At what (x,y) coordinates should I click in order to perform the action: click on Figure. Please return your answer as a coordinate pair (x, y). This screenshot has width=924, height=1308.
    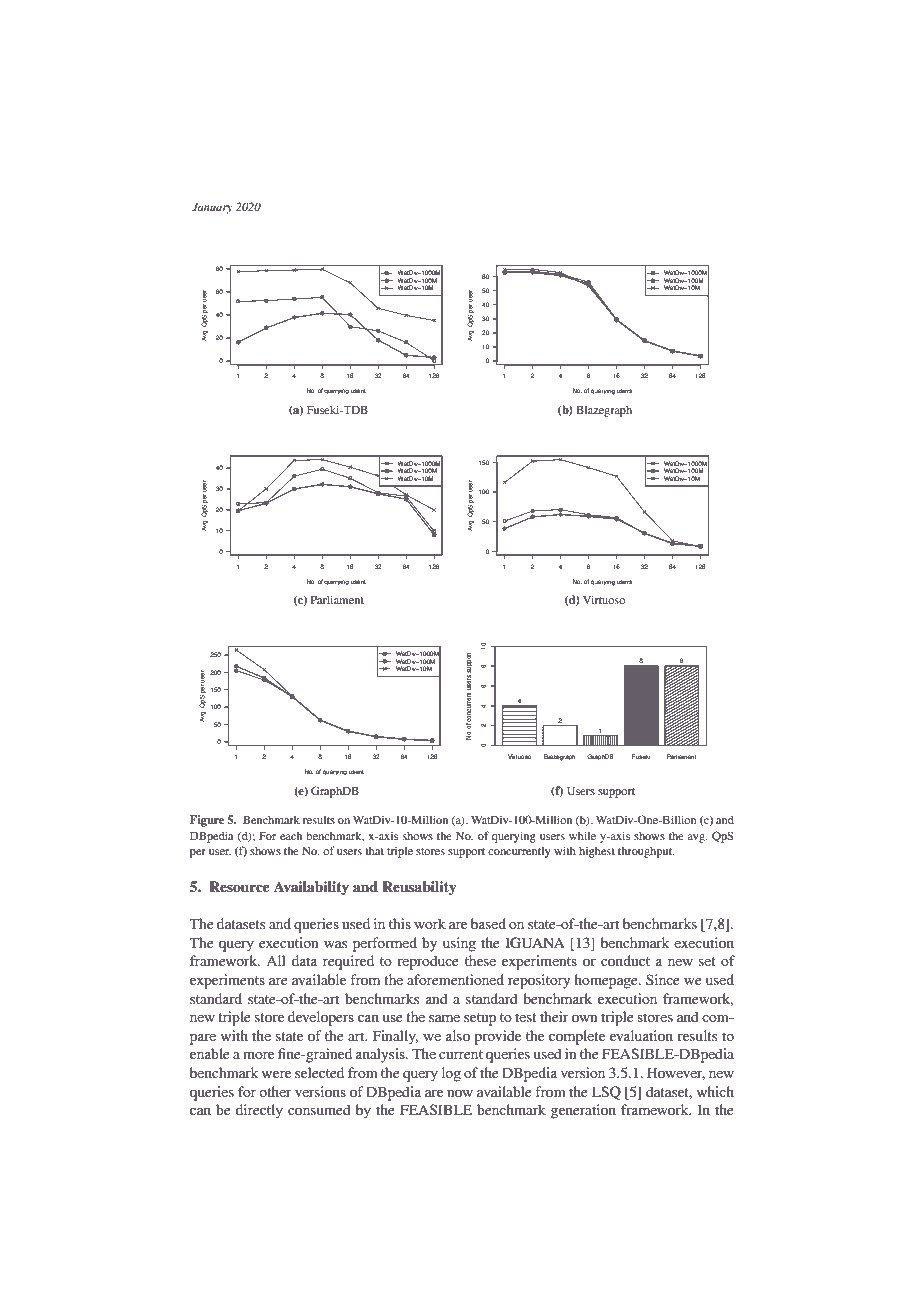
    Looking at the image, I should click on (207, 821).
